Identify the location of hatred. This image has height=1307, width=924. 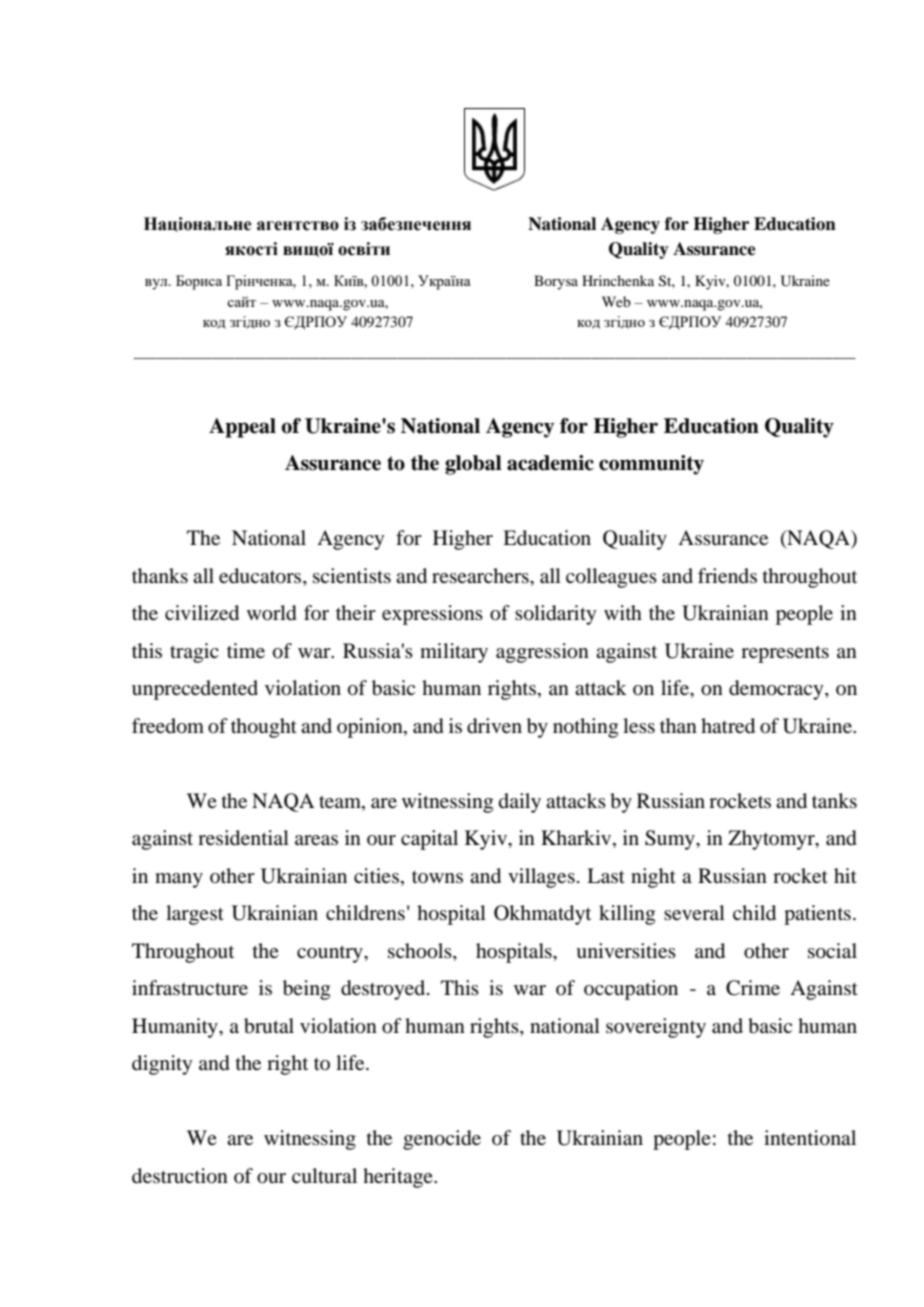
(728, 726).
